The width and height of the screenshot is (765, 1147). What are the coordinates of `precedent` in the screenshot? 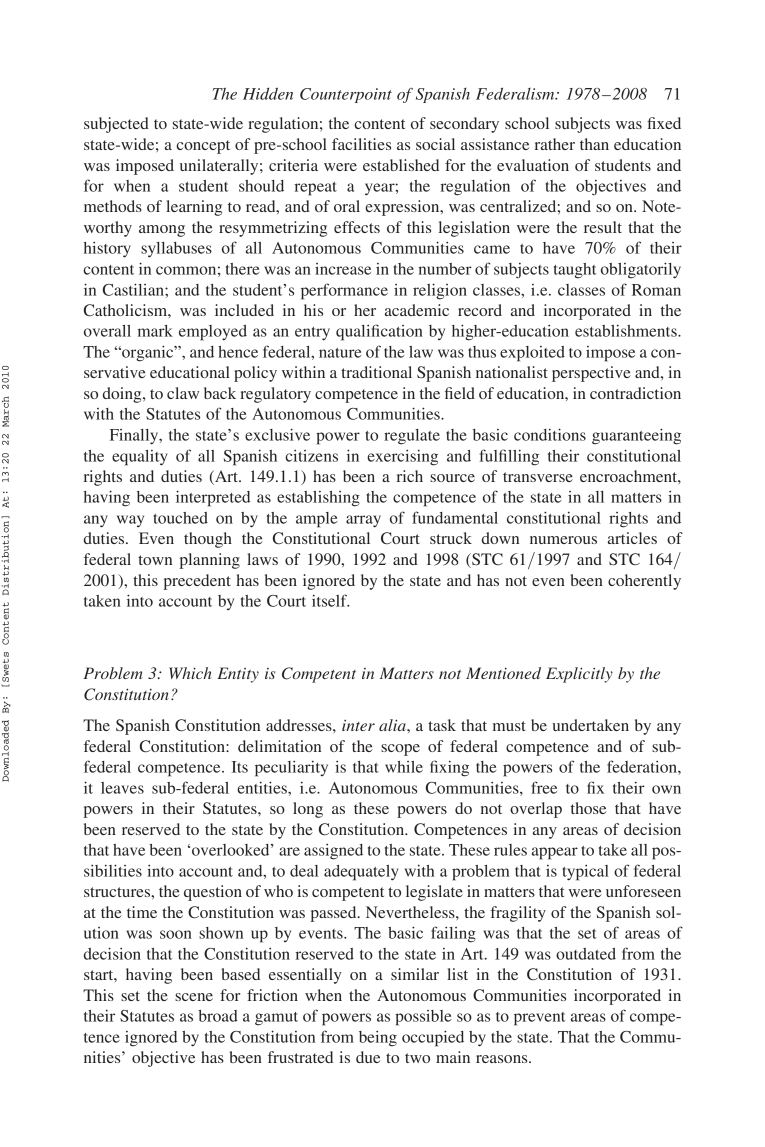 It's located at (197, 582).
